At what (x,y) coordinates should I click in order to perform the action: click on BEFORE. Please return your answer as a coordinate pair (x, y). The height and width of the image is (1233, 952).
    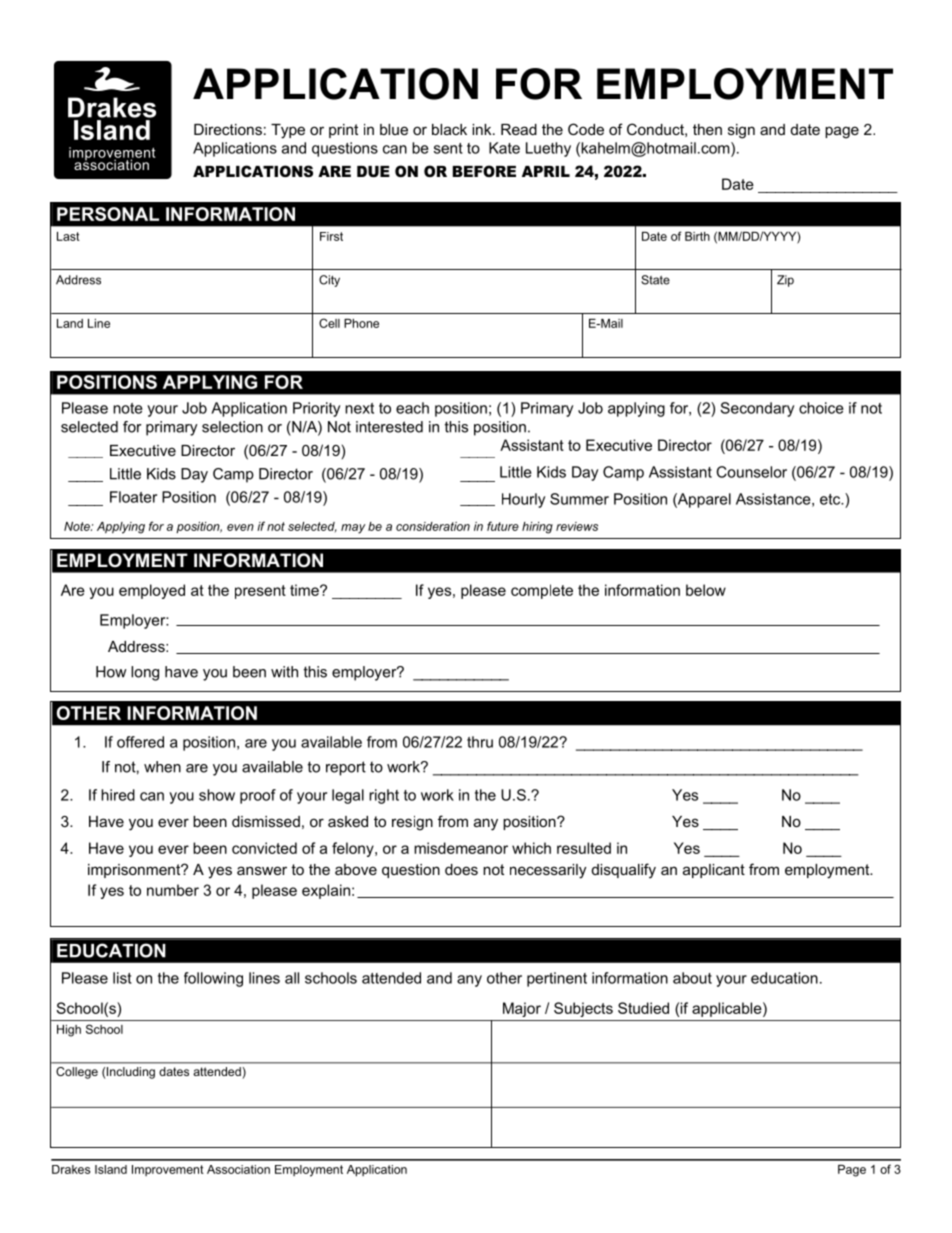
    Looking at the image, I should click on (484, 171).
